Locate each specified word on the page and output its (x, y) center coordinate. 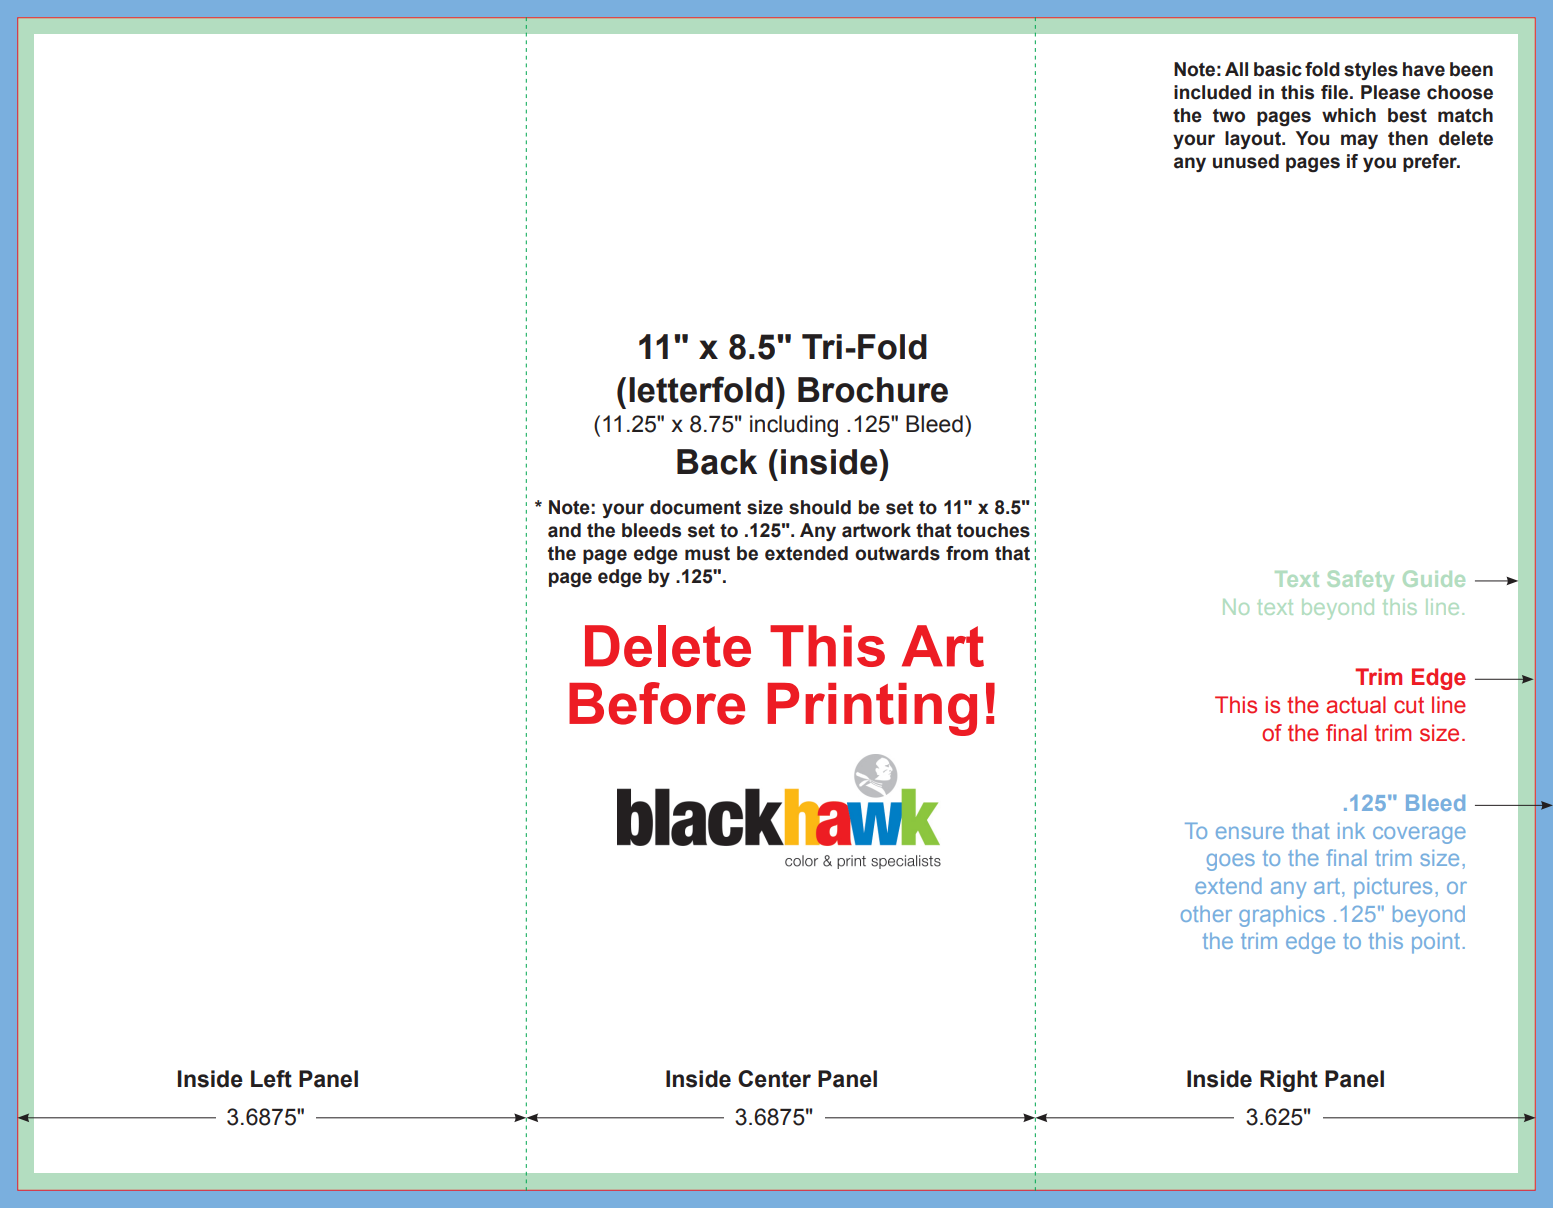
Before (657, 703)
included (1212, 92)
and (564, 530)
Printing (872, 709)
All (1236, 69)
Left (271, 1079)
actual (1356, 705)
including (794, 426)
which (1349, 115)
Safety (1360, 581)
